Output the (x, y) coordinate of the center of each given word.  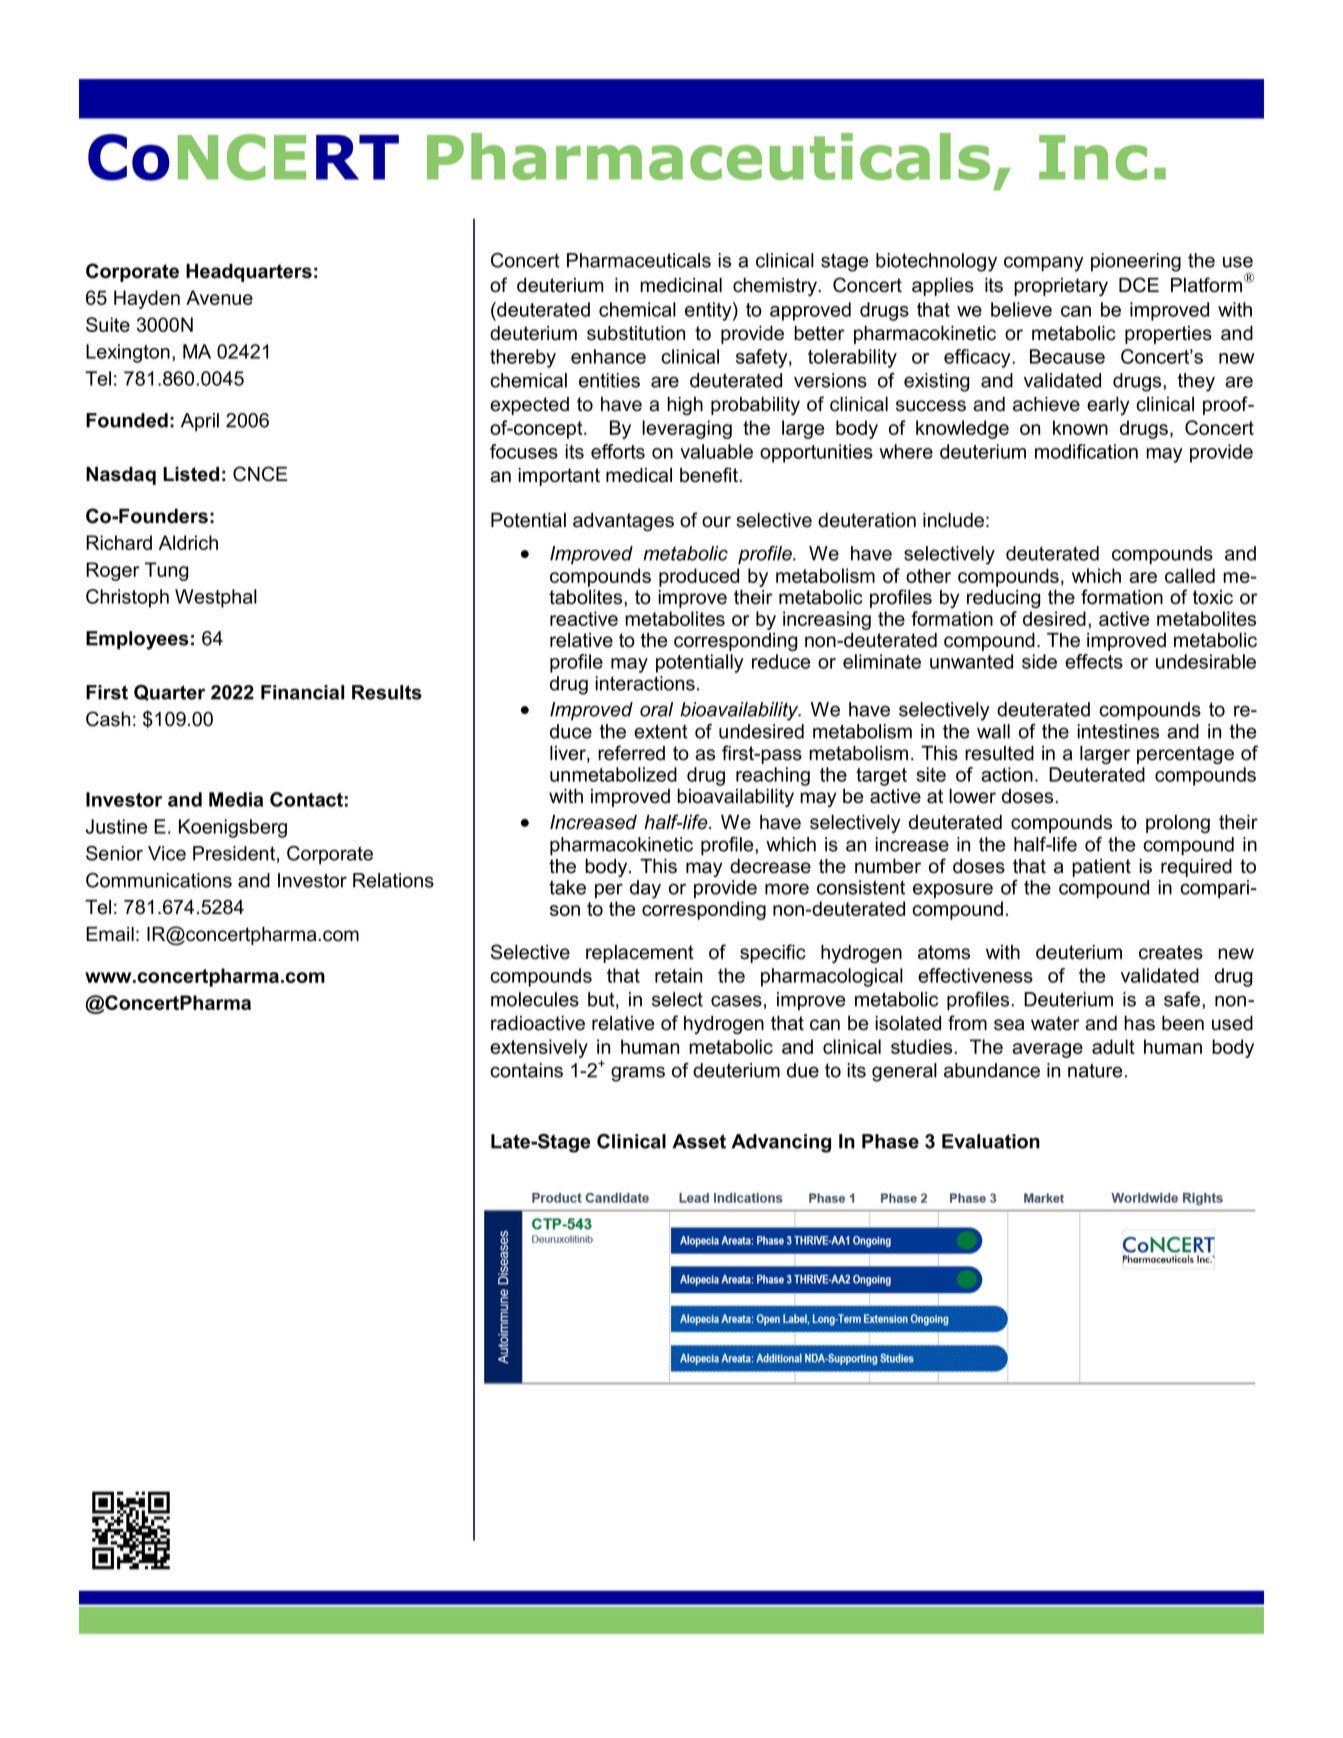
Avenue (219, 297)
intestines (1118, 731)
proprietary (1061, 287)
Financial (302, 692)
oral (656, 709)
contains (526, 1070)
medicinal (681, 285)
